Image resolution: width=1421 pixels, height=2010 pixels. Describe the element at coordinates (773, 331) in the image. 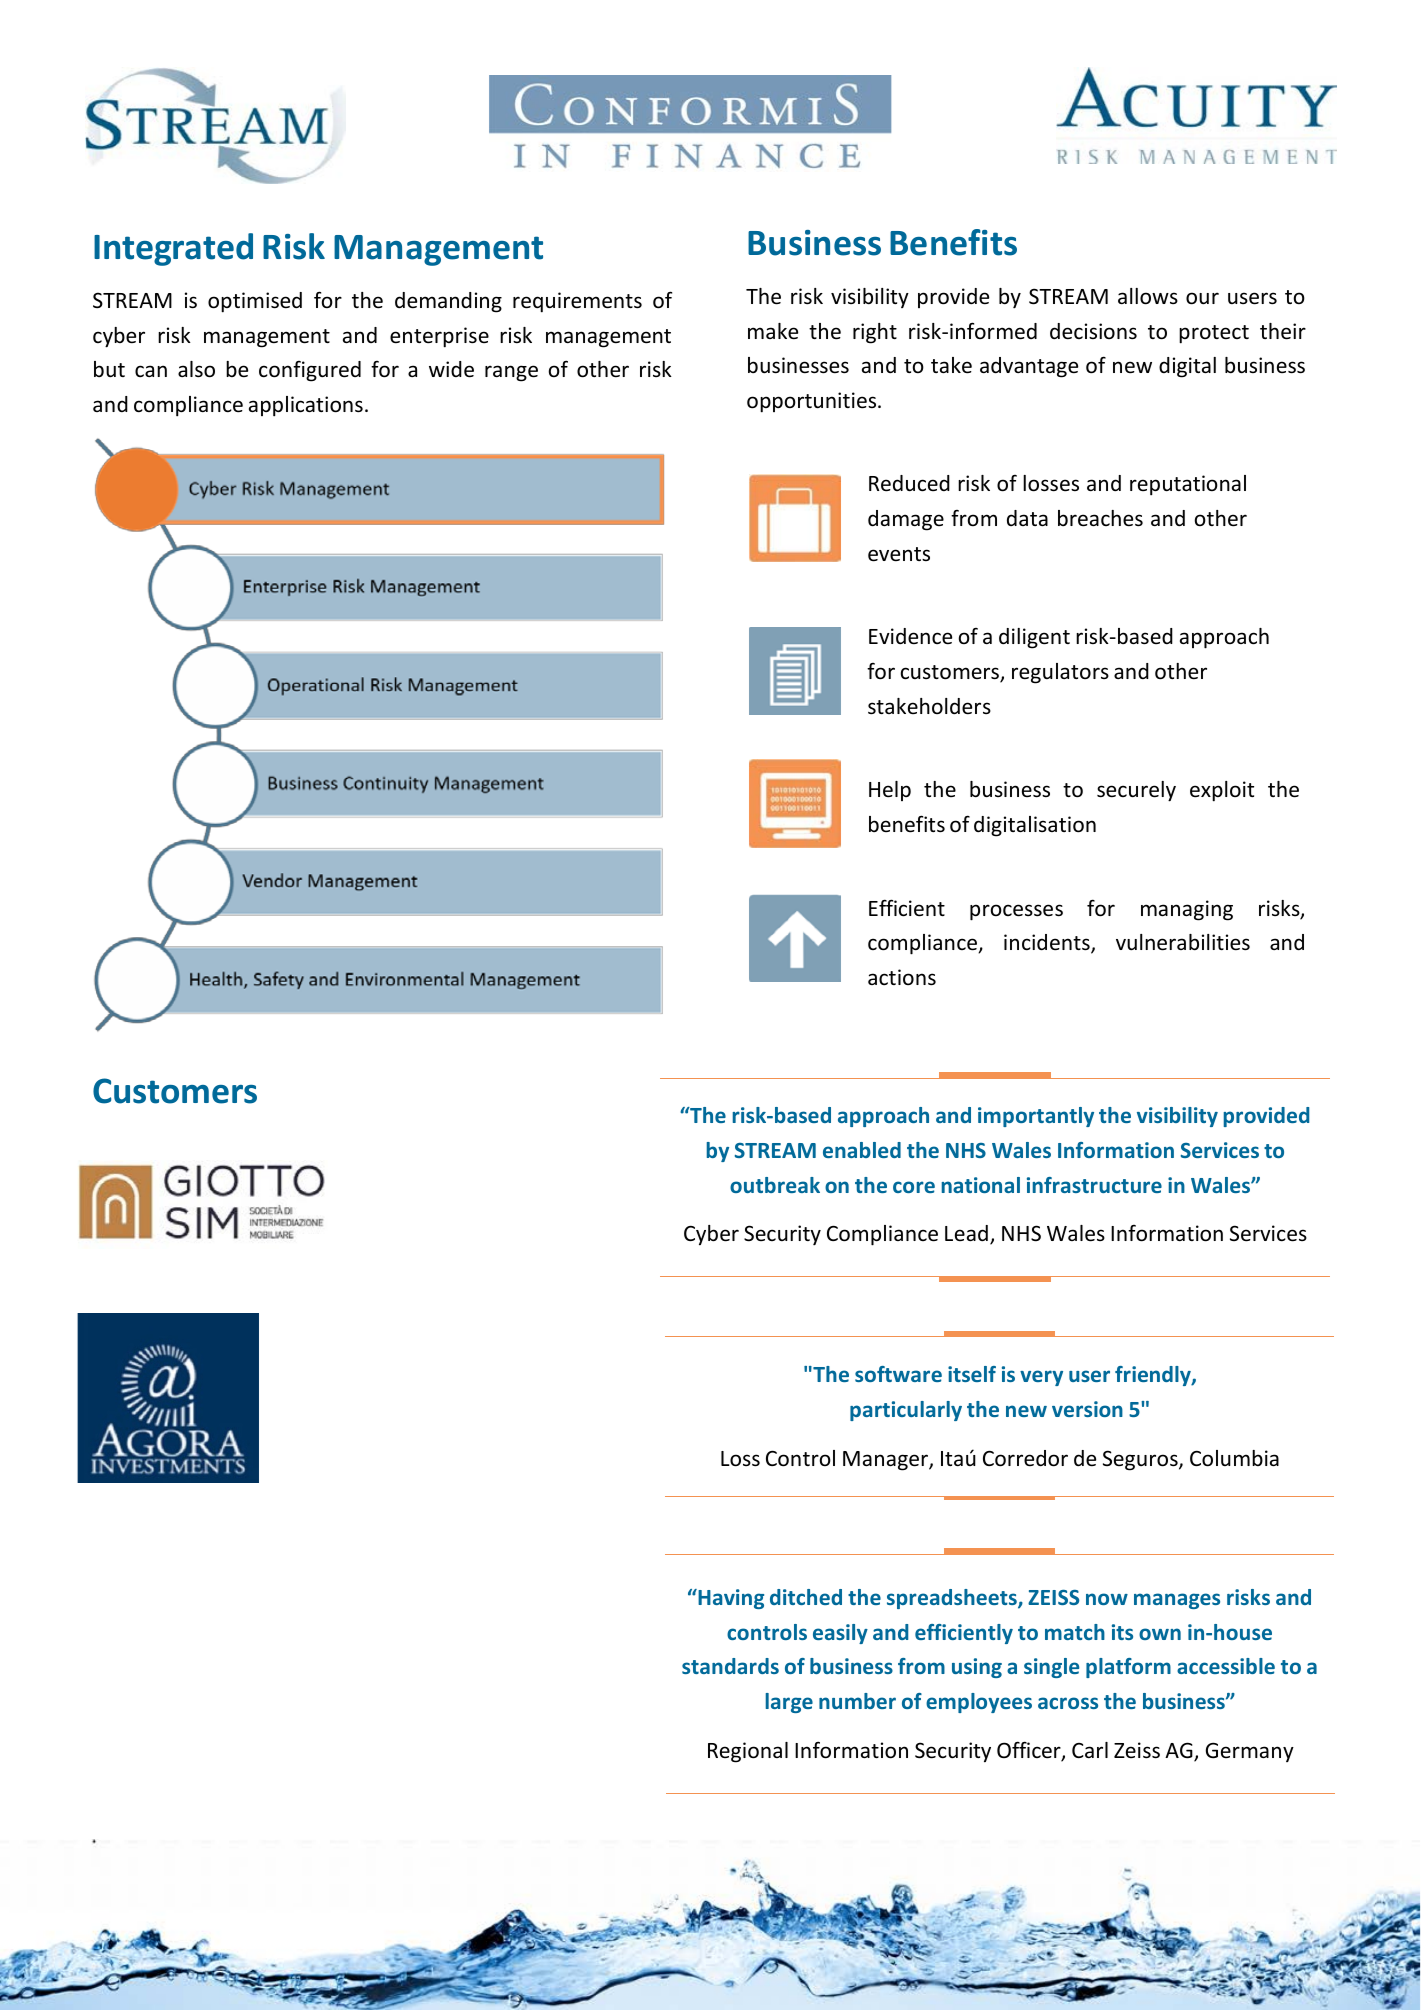

I see `make` at that location.
